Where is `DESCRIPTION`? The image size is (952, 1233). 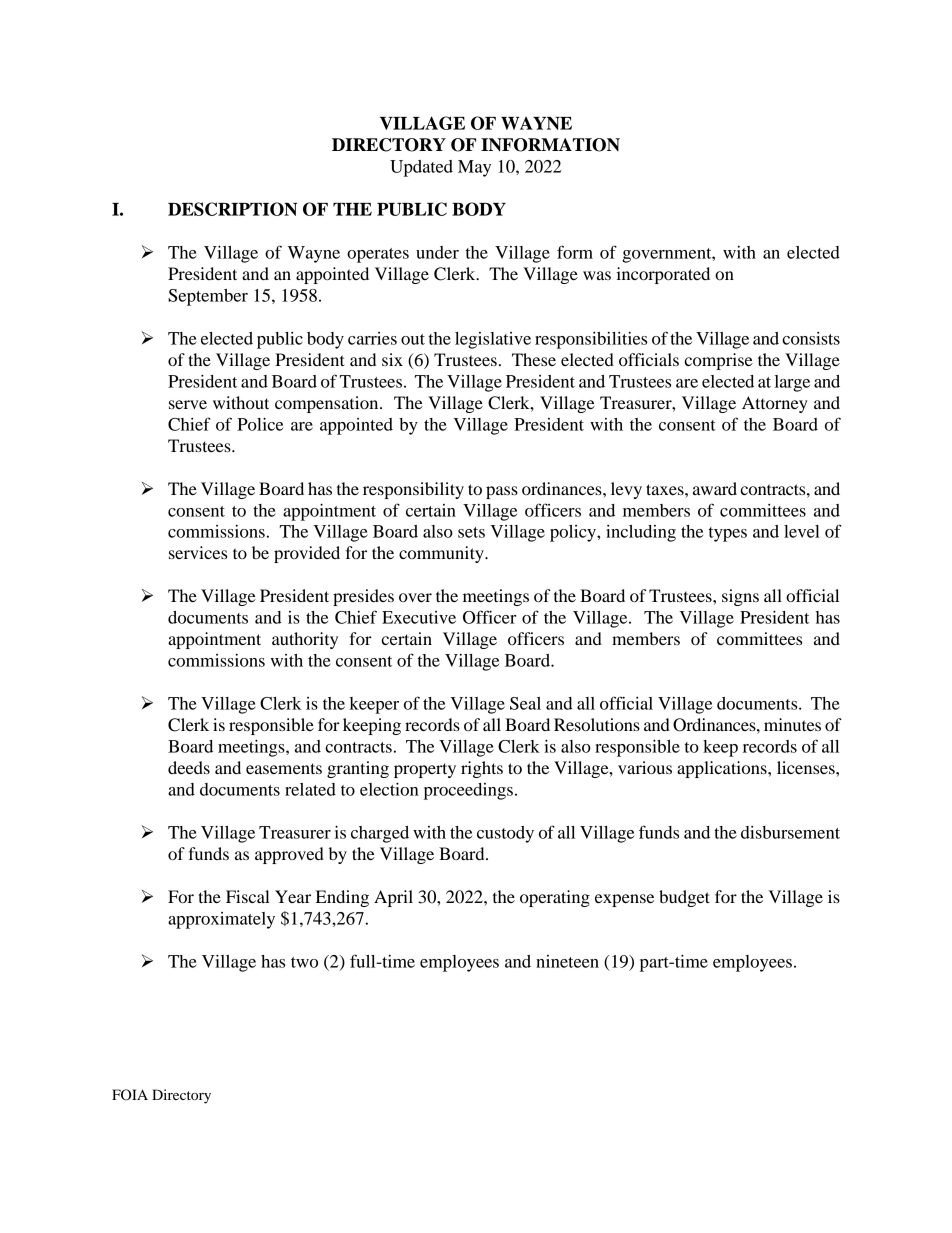
DESCRIPTION is located at coordinates (232, 209).
